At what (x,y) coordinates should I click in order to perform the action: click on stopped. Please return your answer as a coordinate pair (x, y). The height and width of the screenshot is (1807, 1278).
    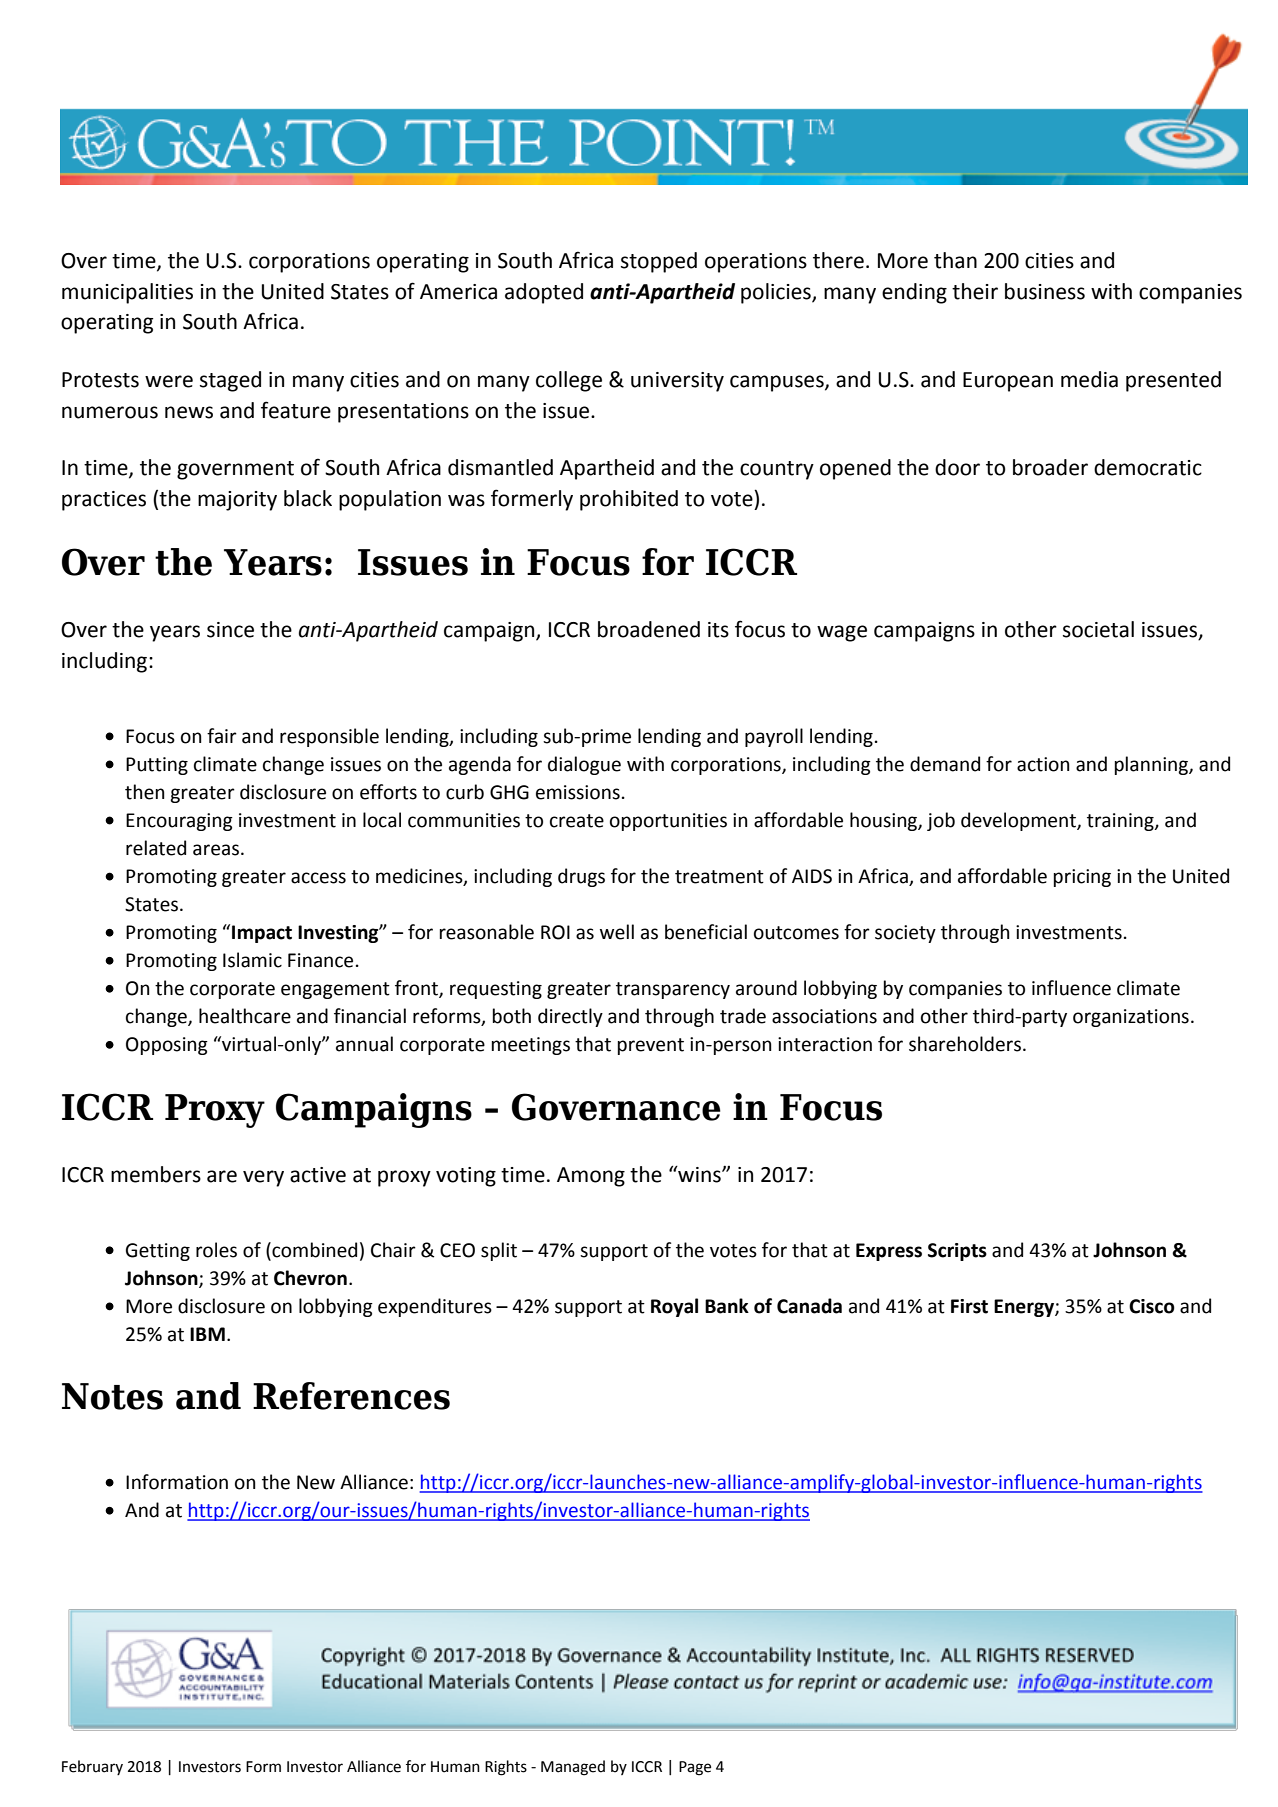
    Looking at the image, I should click on (659, 262).
